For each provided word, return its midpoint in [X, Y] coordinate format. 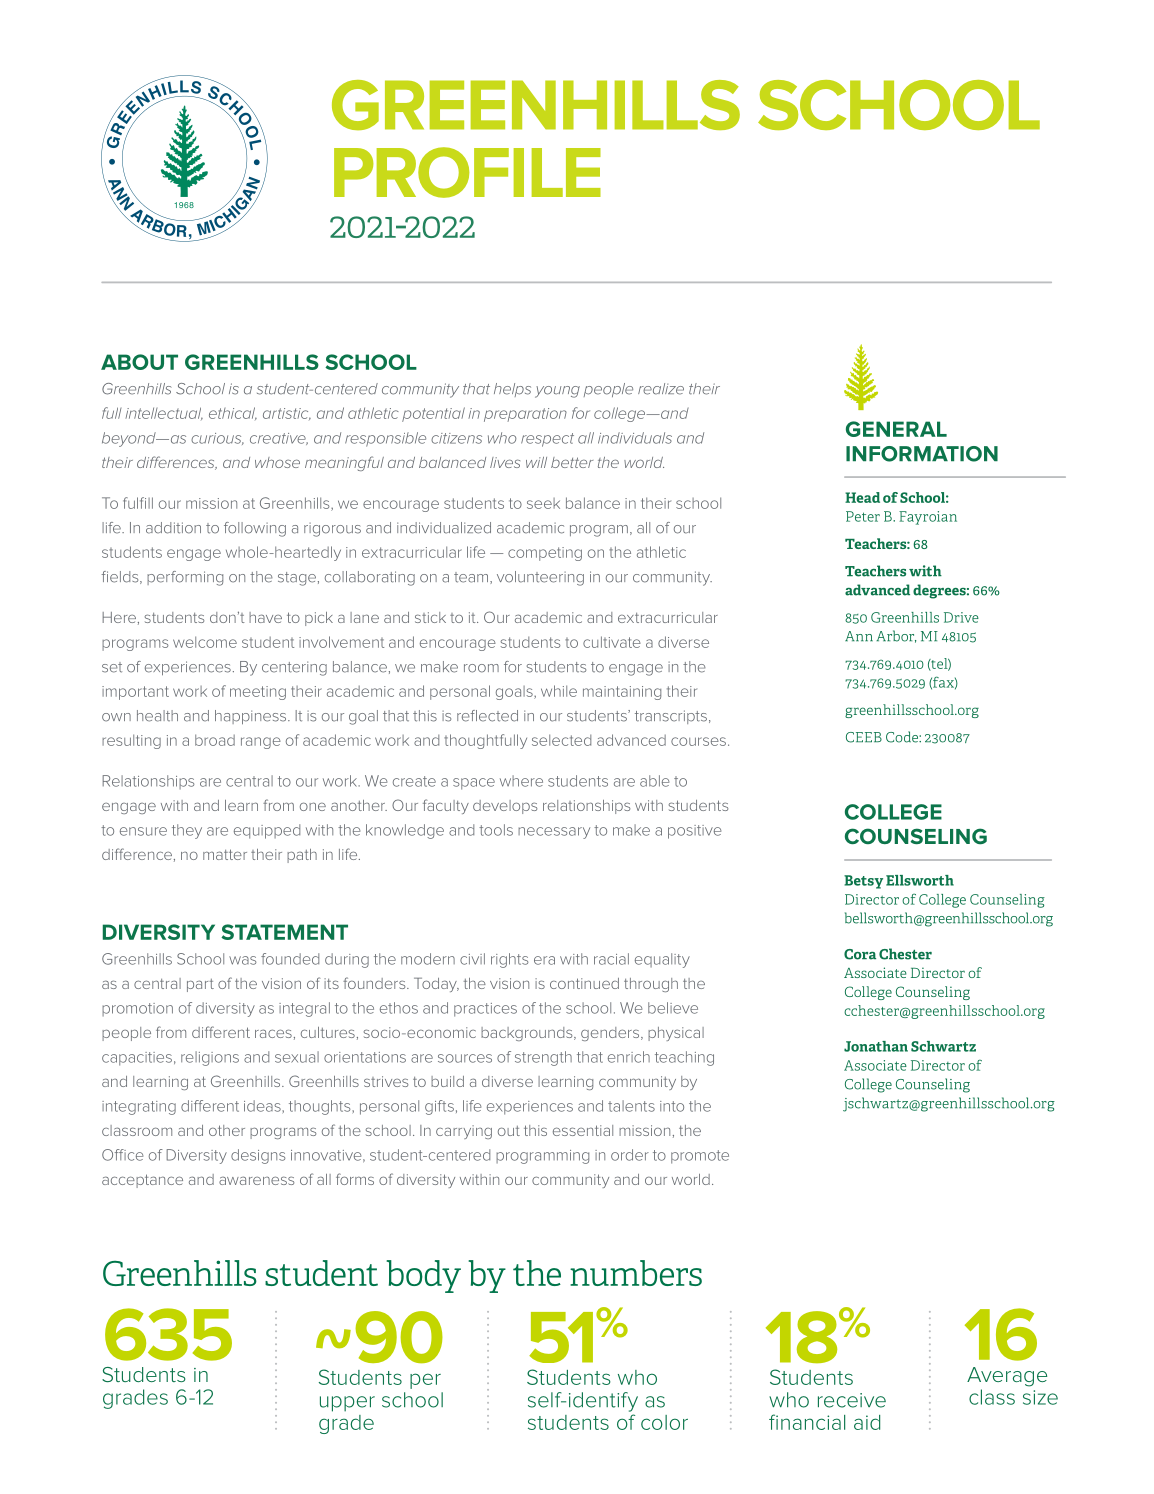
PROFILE [467, 172]
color [664, 1422]
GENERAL [896, 429]
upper [347, 1404]
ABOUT [139, 362]
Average [1007, 1377]
